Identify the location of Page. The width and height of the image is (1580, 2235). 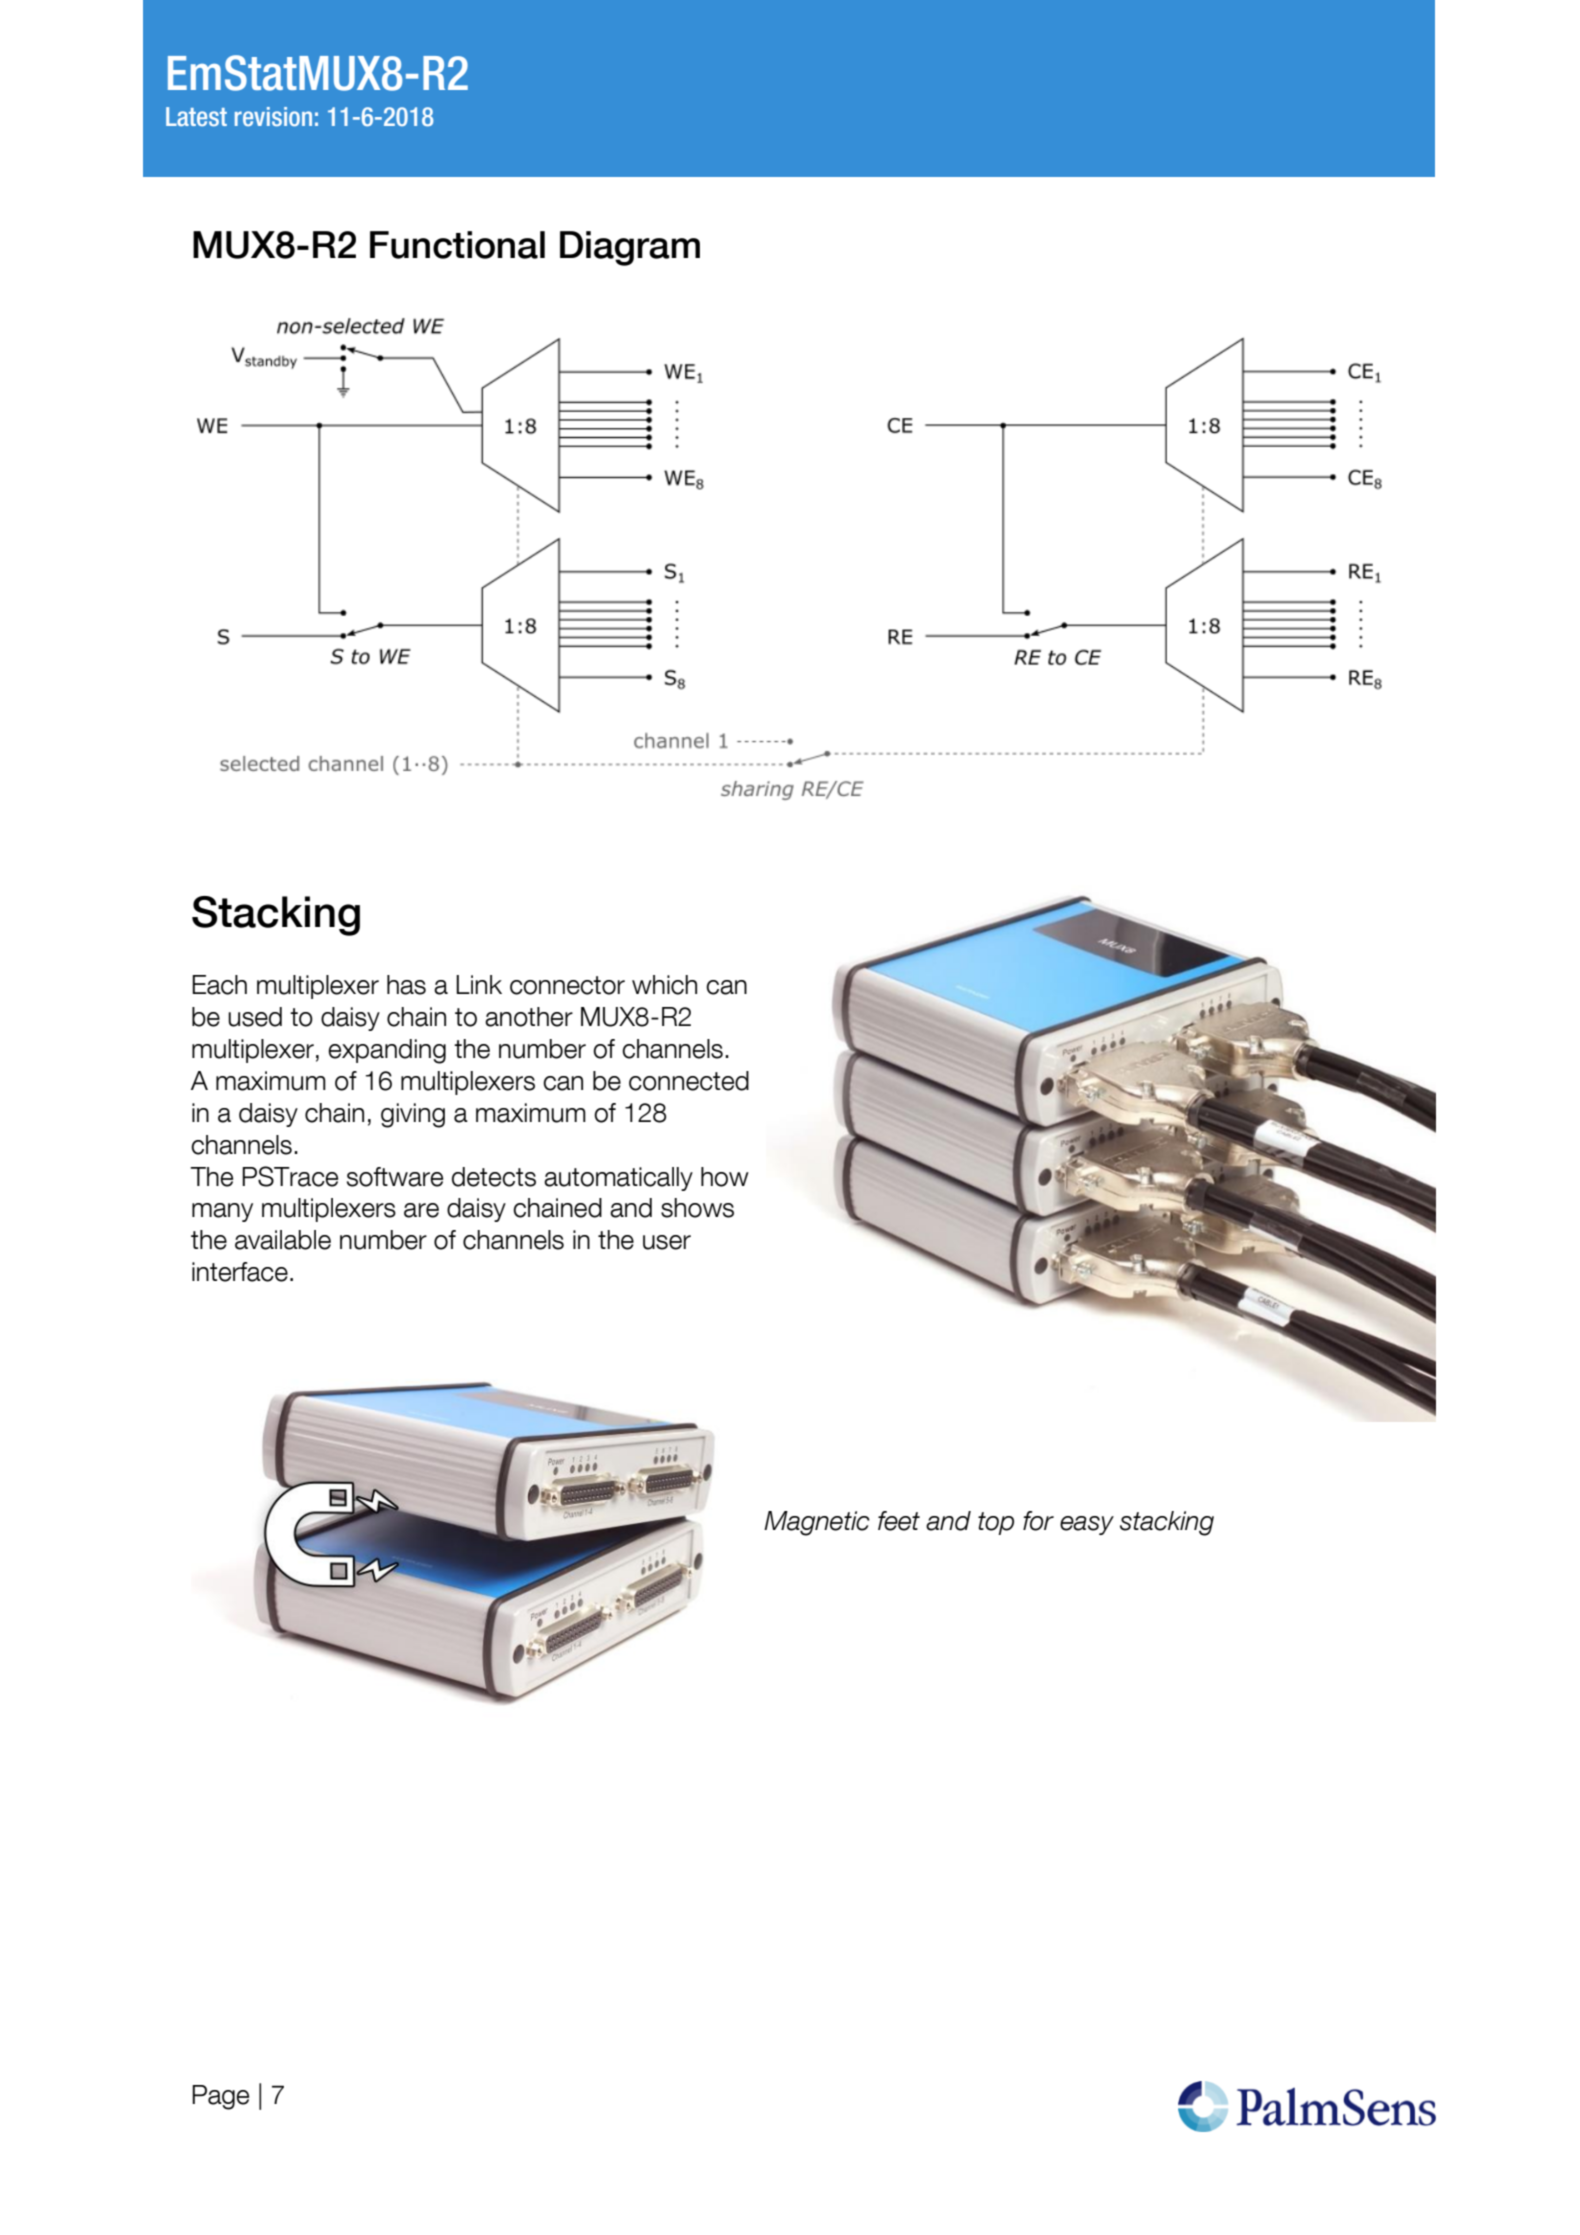
(220, 2097).
